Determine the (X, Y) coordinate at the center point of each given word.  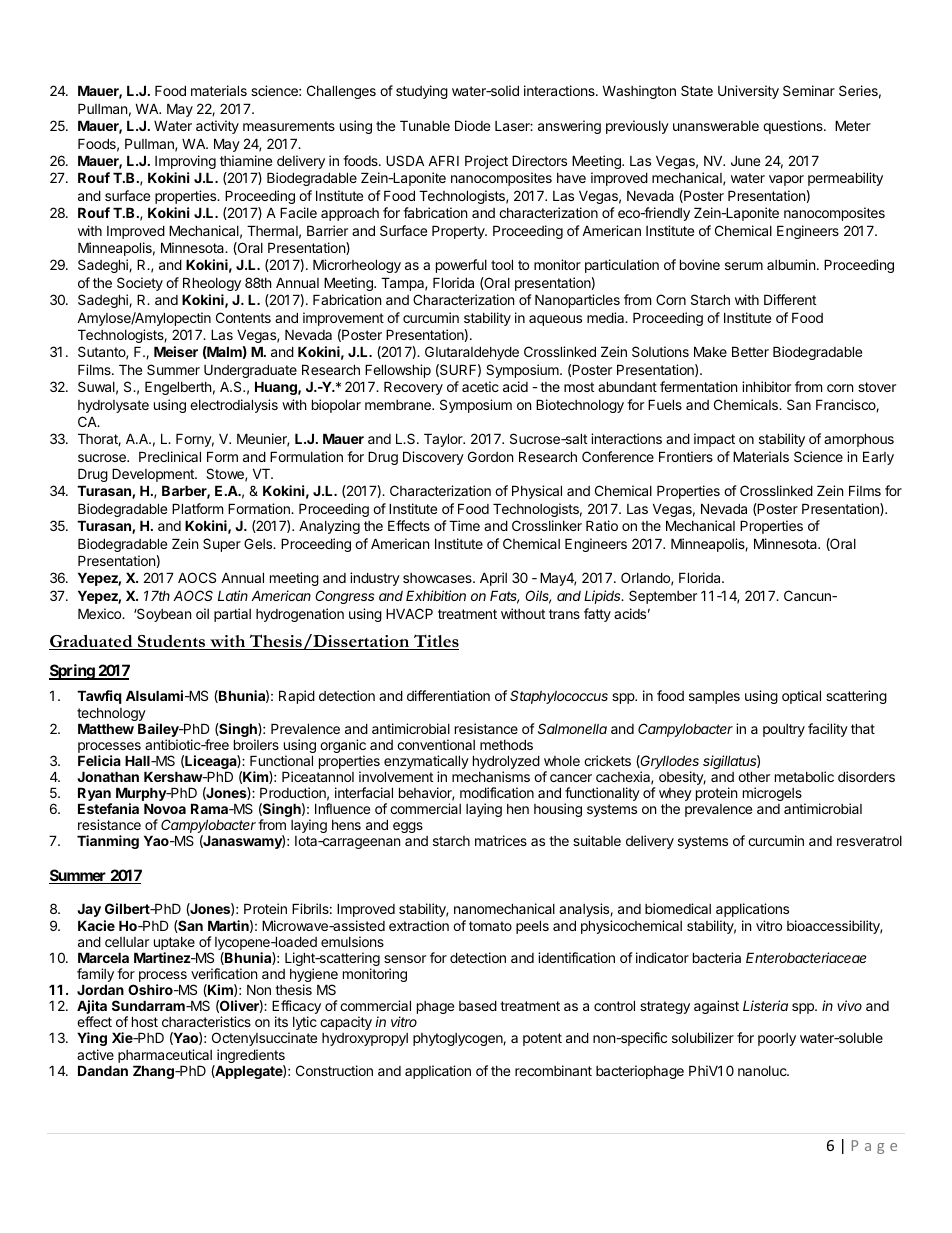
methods (506, 744)
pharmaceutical (166, 1057)
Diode (472, 125)
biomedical (678, 908)
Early (878, 458)
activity (217, 127)
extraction (419, 925)
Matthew (106, 728)
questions (794, 127)
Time (464, 525)
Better (750, 351)
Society (140, 284)
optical (801, 697)
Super (222, 545)
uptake (175, 945)
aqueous (555, 320)
